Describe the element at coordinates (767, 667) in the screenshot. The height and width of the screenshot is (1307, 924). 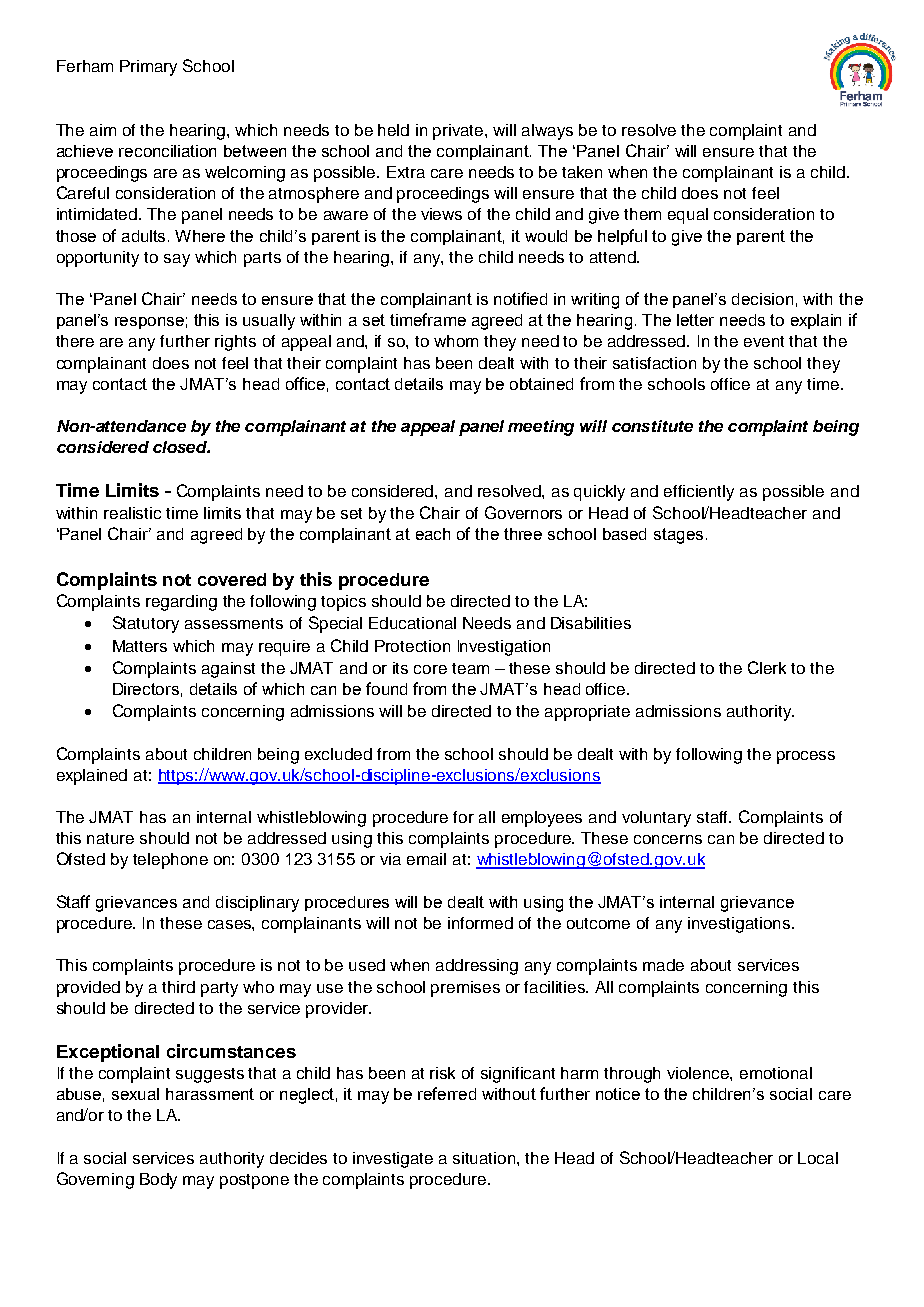
I see `Clerk` at that location.
